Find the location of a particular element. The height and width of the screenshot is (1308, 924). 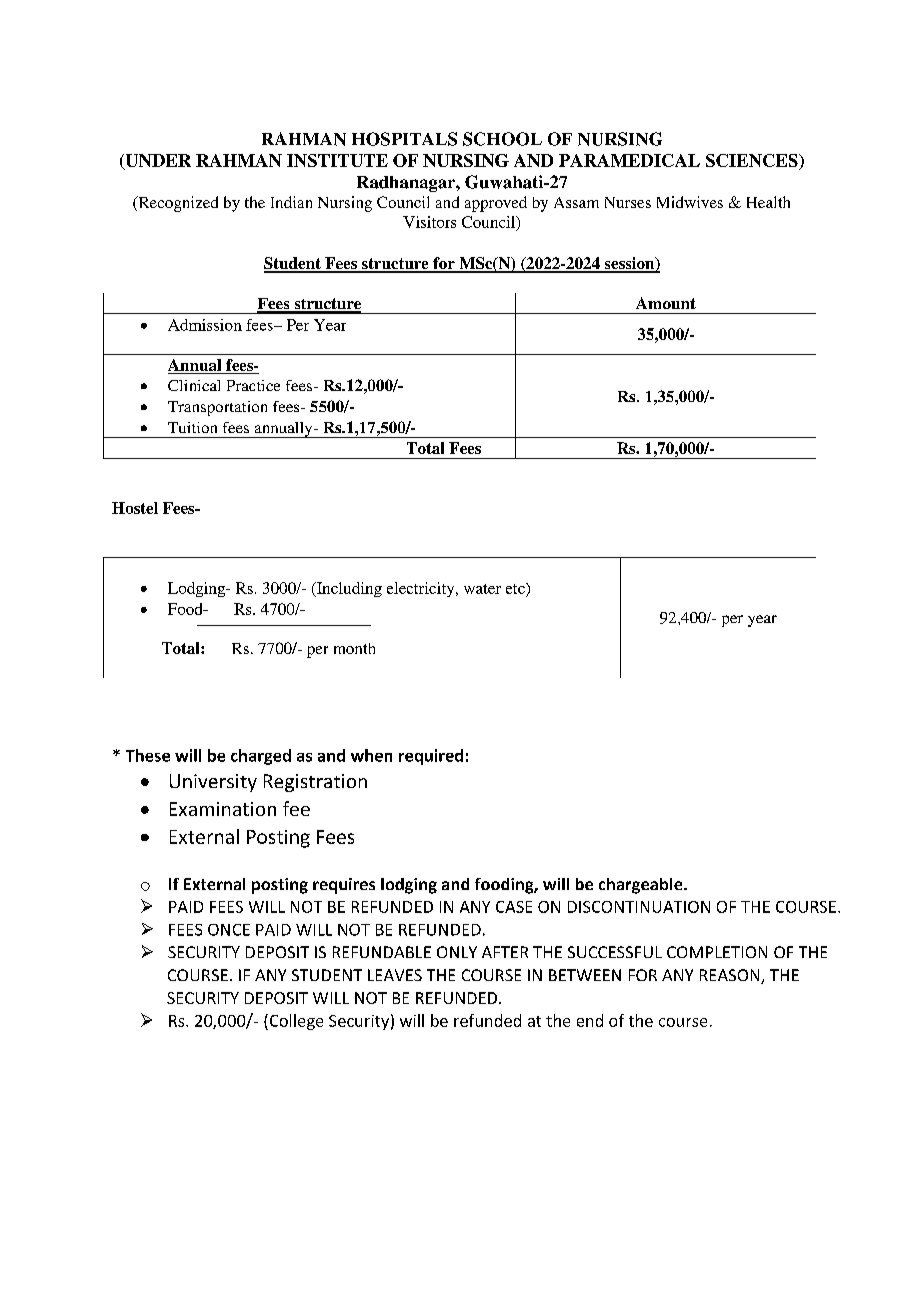

ONCE is located at coordinates (229, 930).
